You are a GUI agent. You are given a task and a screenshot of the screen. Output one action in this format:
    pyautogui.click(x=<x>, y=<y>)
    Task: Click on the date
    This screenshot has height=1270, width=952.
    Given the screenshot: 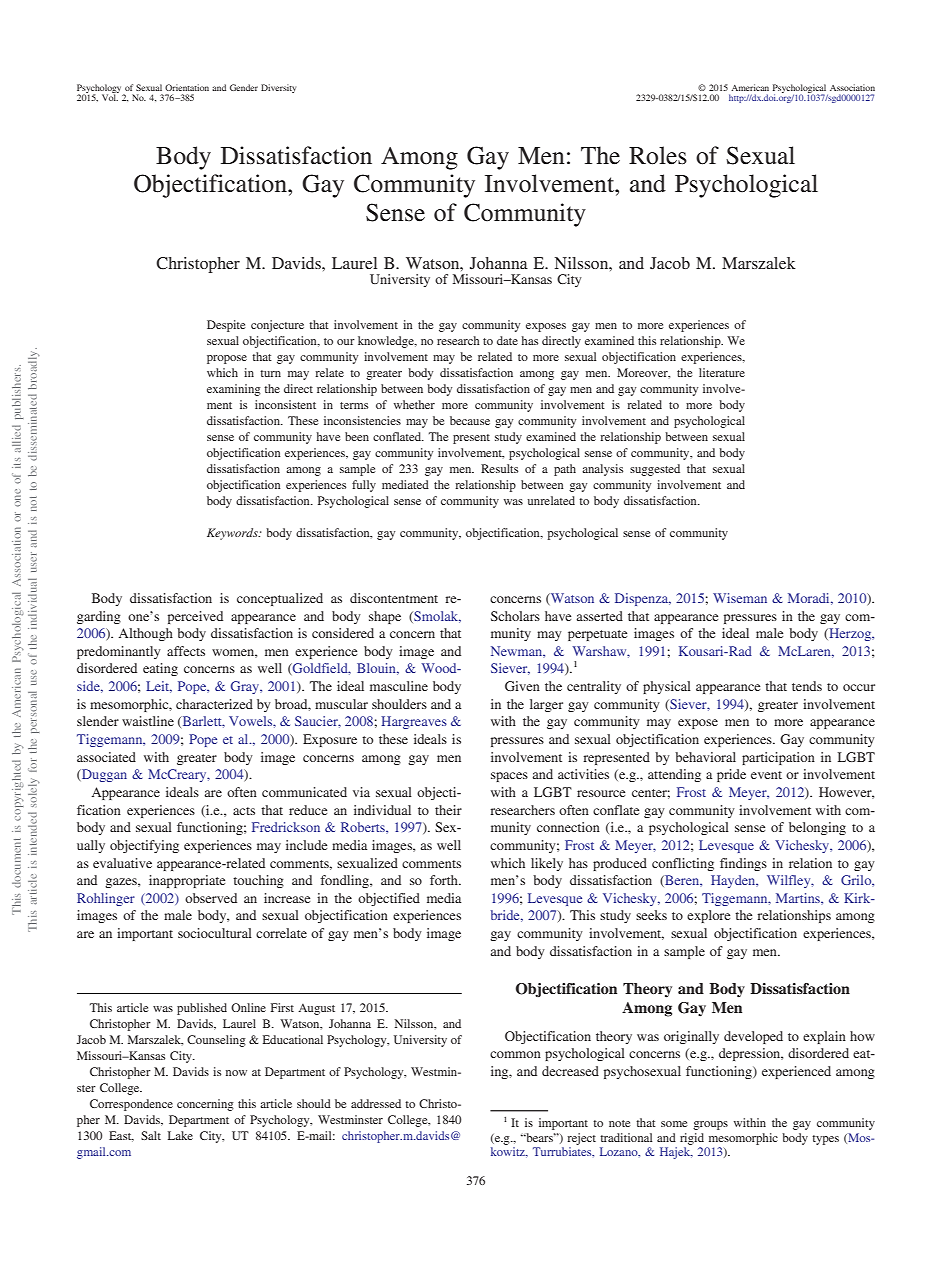 What is the action you would take?
    pyautogui.click(x=507, y=340)
